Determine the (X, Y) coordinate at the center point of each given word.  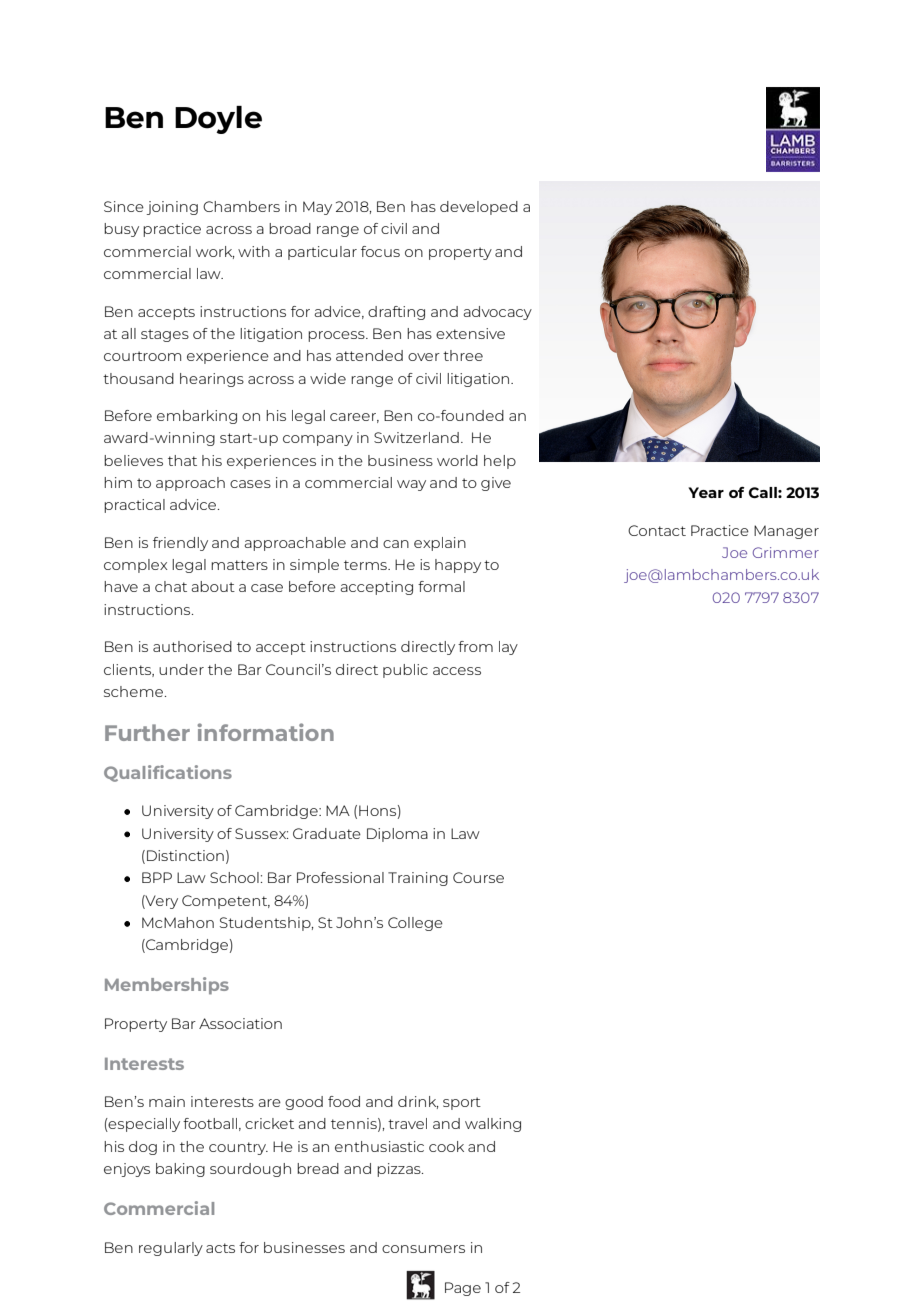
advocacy (498, 313)
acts (220, 1248)
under (181, 669)
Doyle (218, 120)
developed (479, 208)
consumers (423, 1249)
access (457, 671)
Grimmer (786, 552)
